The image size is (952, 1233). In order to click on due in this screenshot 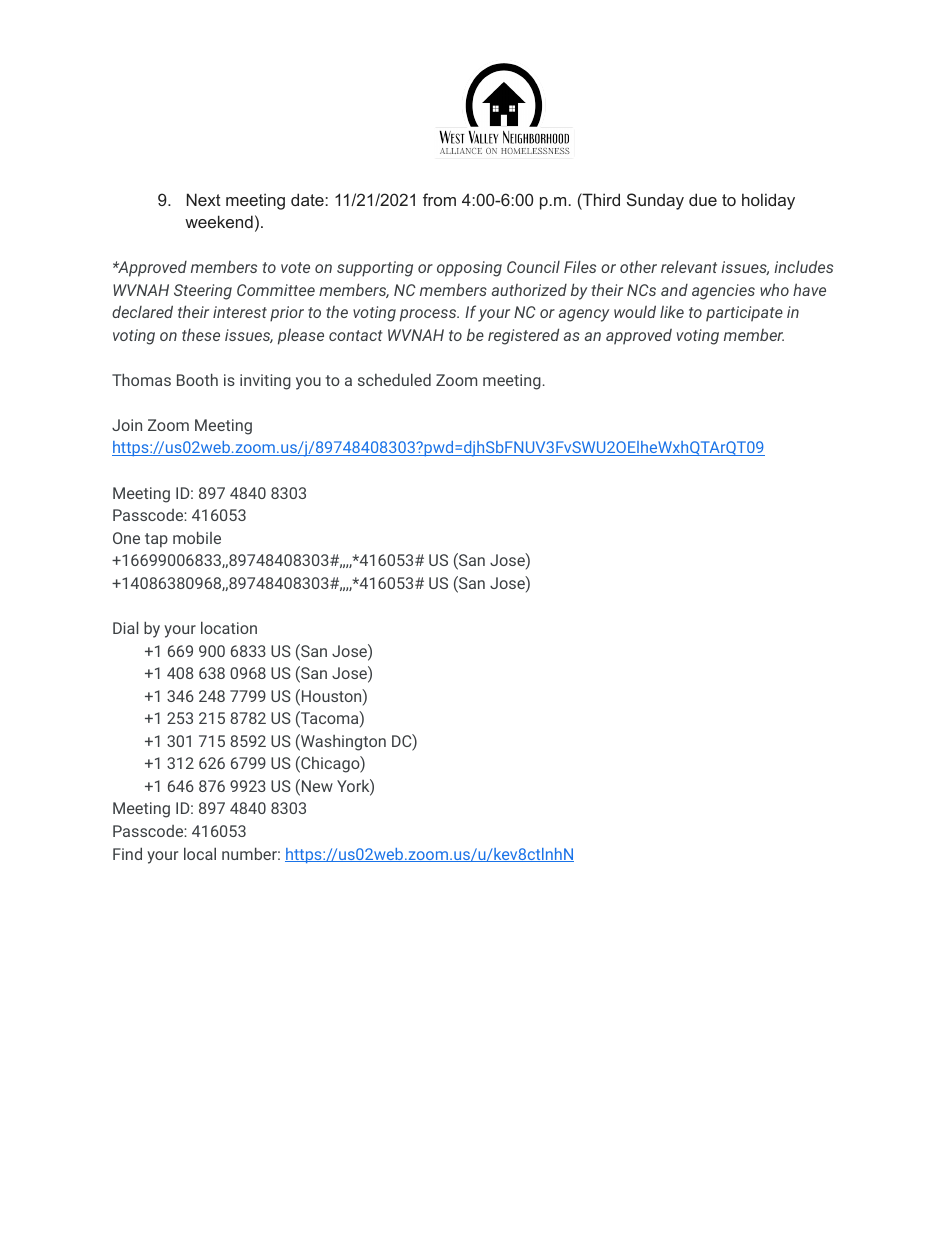, I will do `click(703, 199)`.
